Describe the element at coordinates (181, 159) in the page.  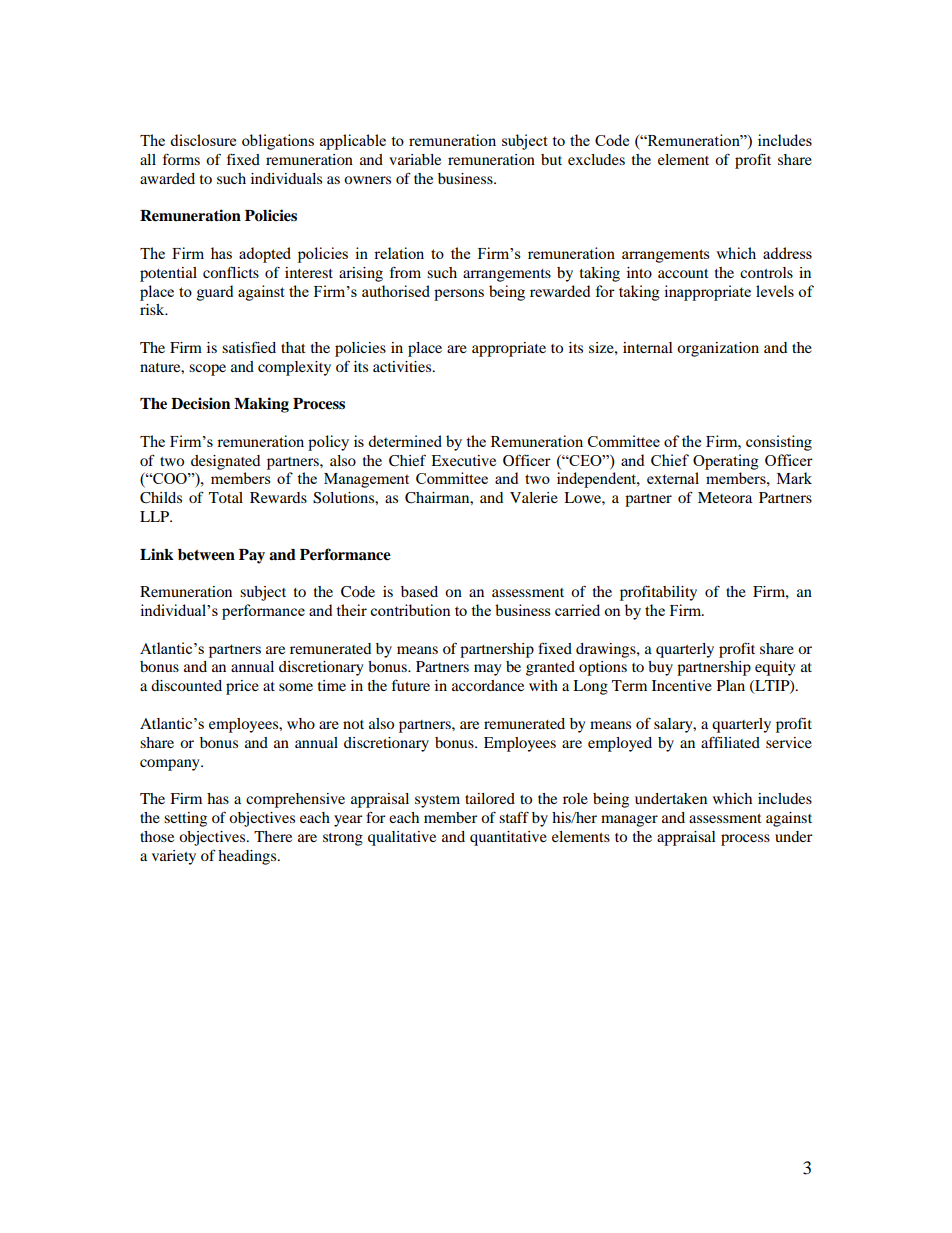
I see `forms` at that location.
